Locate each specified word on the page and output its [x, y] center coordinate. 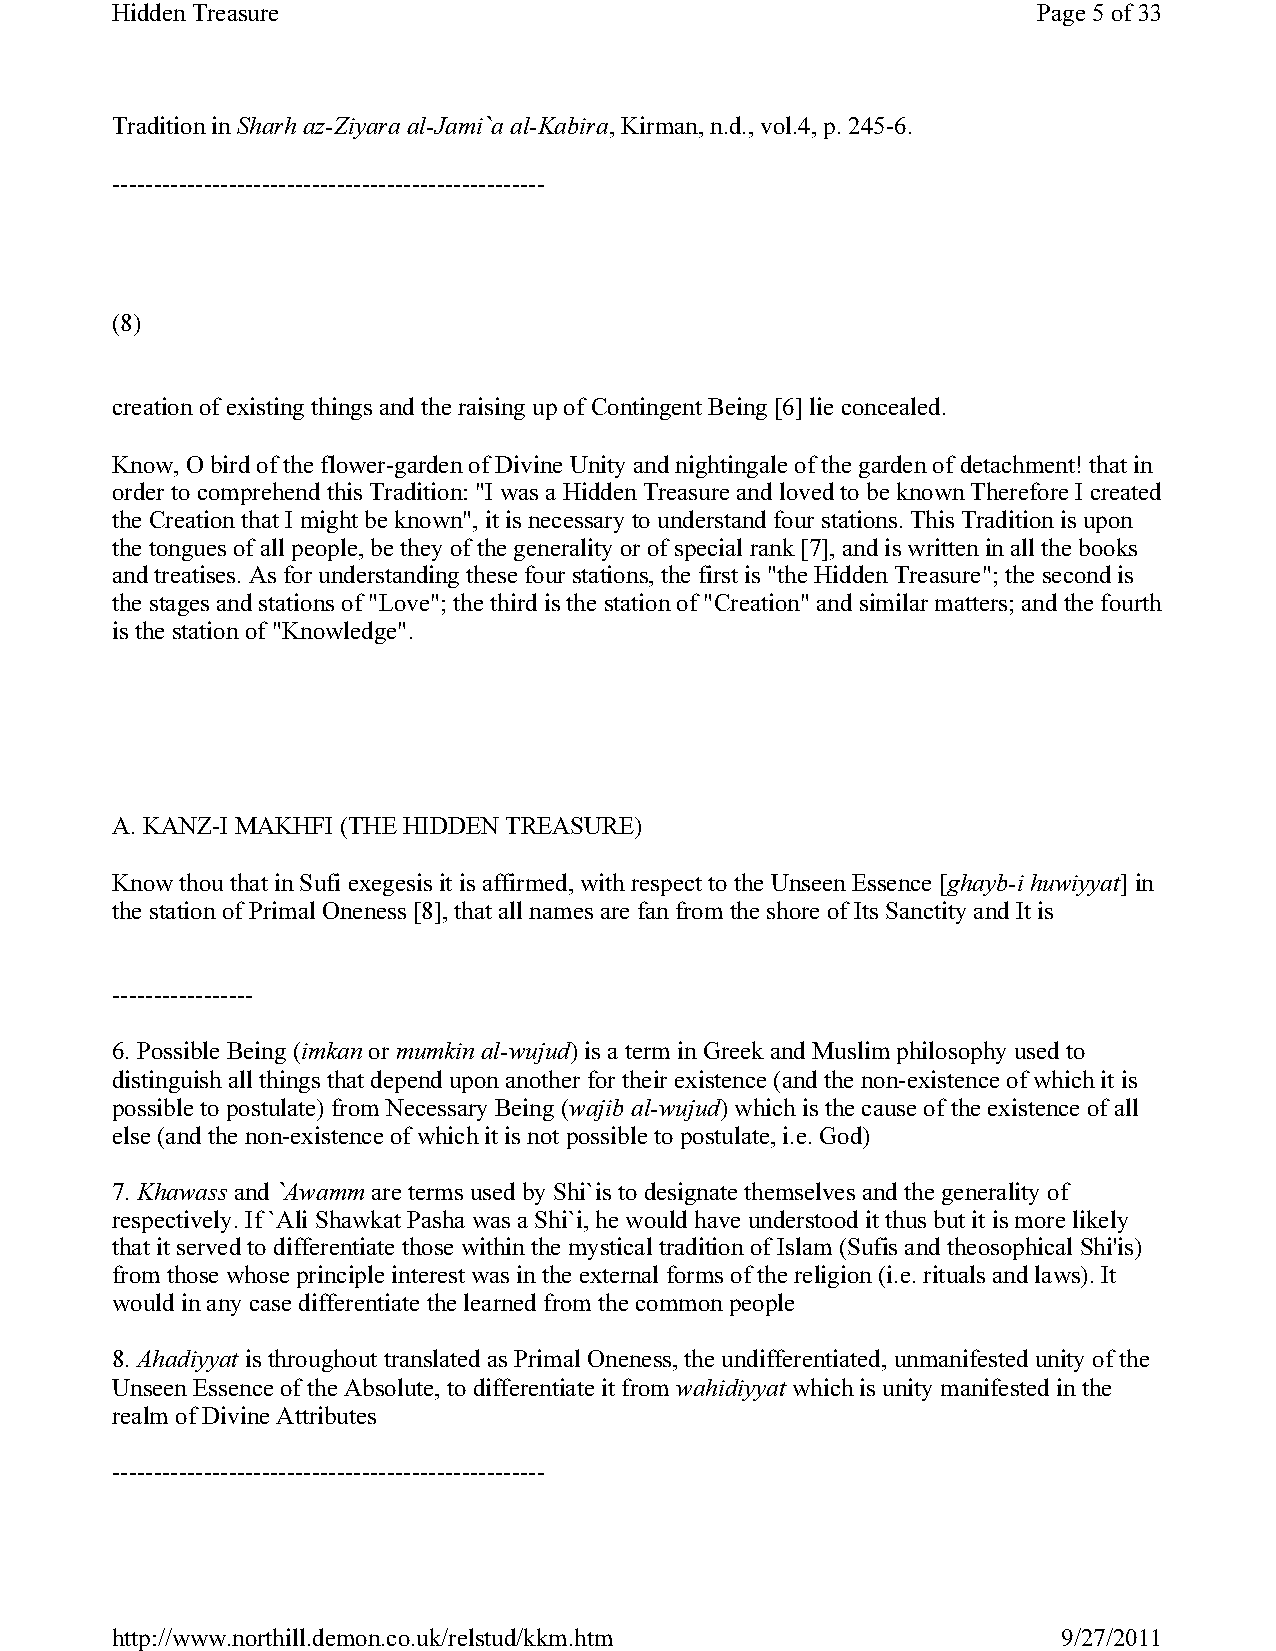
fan [653, 910]
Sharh [266, 125]
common [679, 1305]
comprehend [259, 493]
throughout [322, 1360]
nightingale [731, 466]
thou [201, 882]
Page [1061, 15]
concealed [893, 406]
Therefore [1019, 491]
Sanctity [926, 912]
